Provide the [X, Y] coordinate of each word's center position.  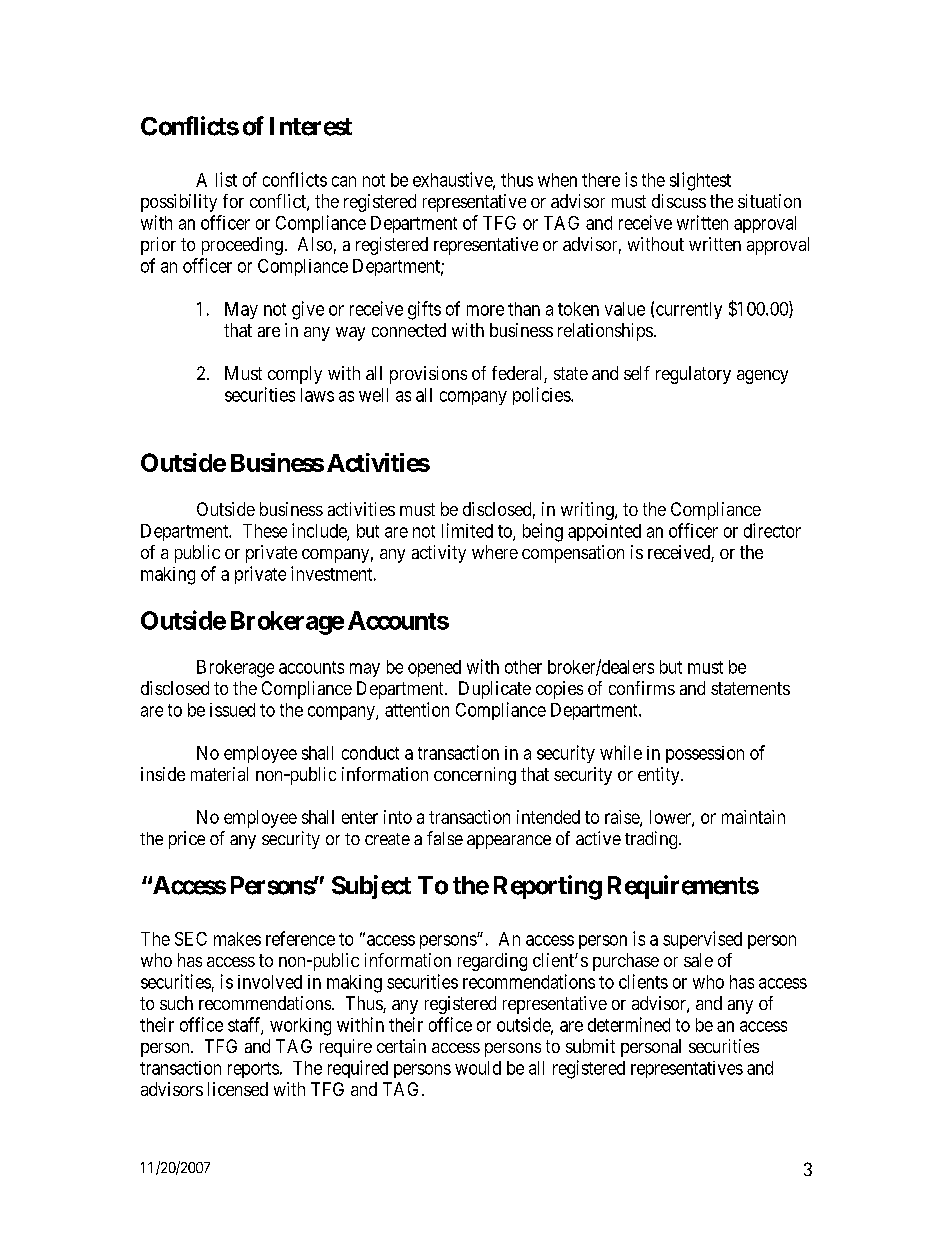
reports [253, 1070]
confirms [642, 688]
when [557, 180]
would [478, 1068]
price [187, 840]
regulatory [693, 375]
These [265, 531]
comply [295, 375]
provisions [428, 375]
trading [652, 840]
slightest [700, 181]
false [445, 838]
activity [439, 554]
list [226, 179]
